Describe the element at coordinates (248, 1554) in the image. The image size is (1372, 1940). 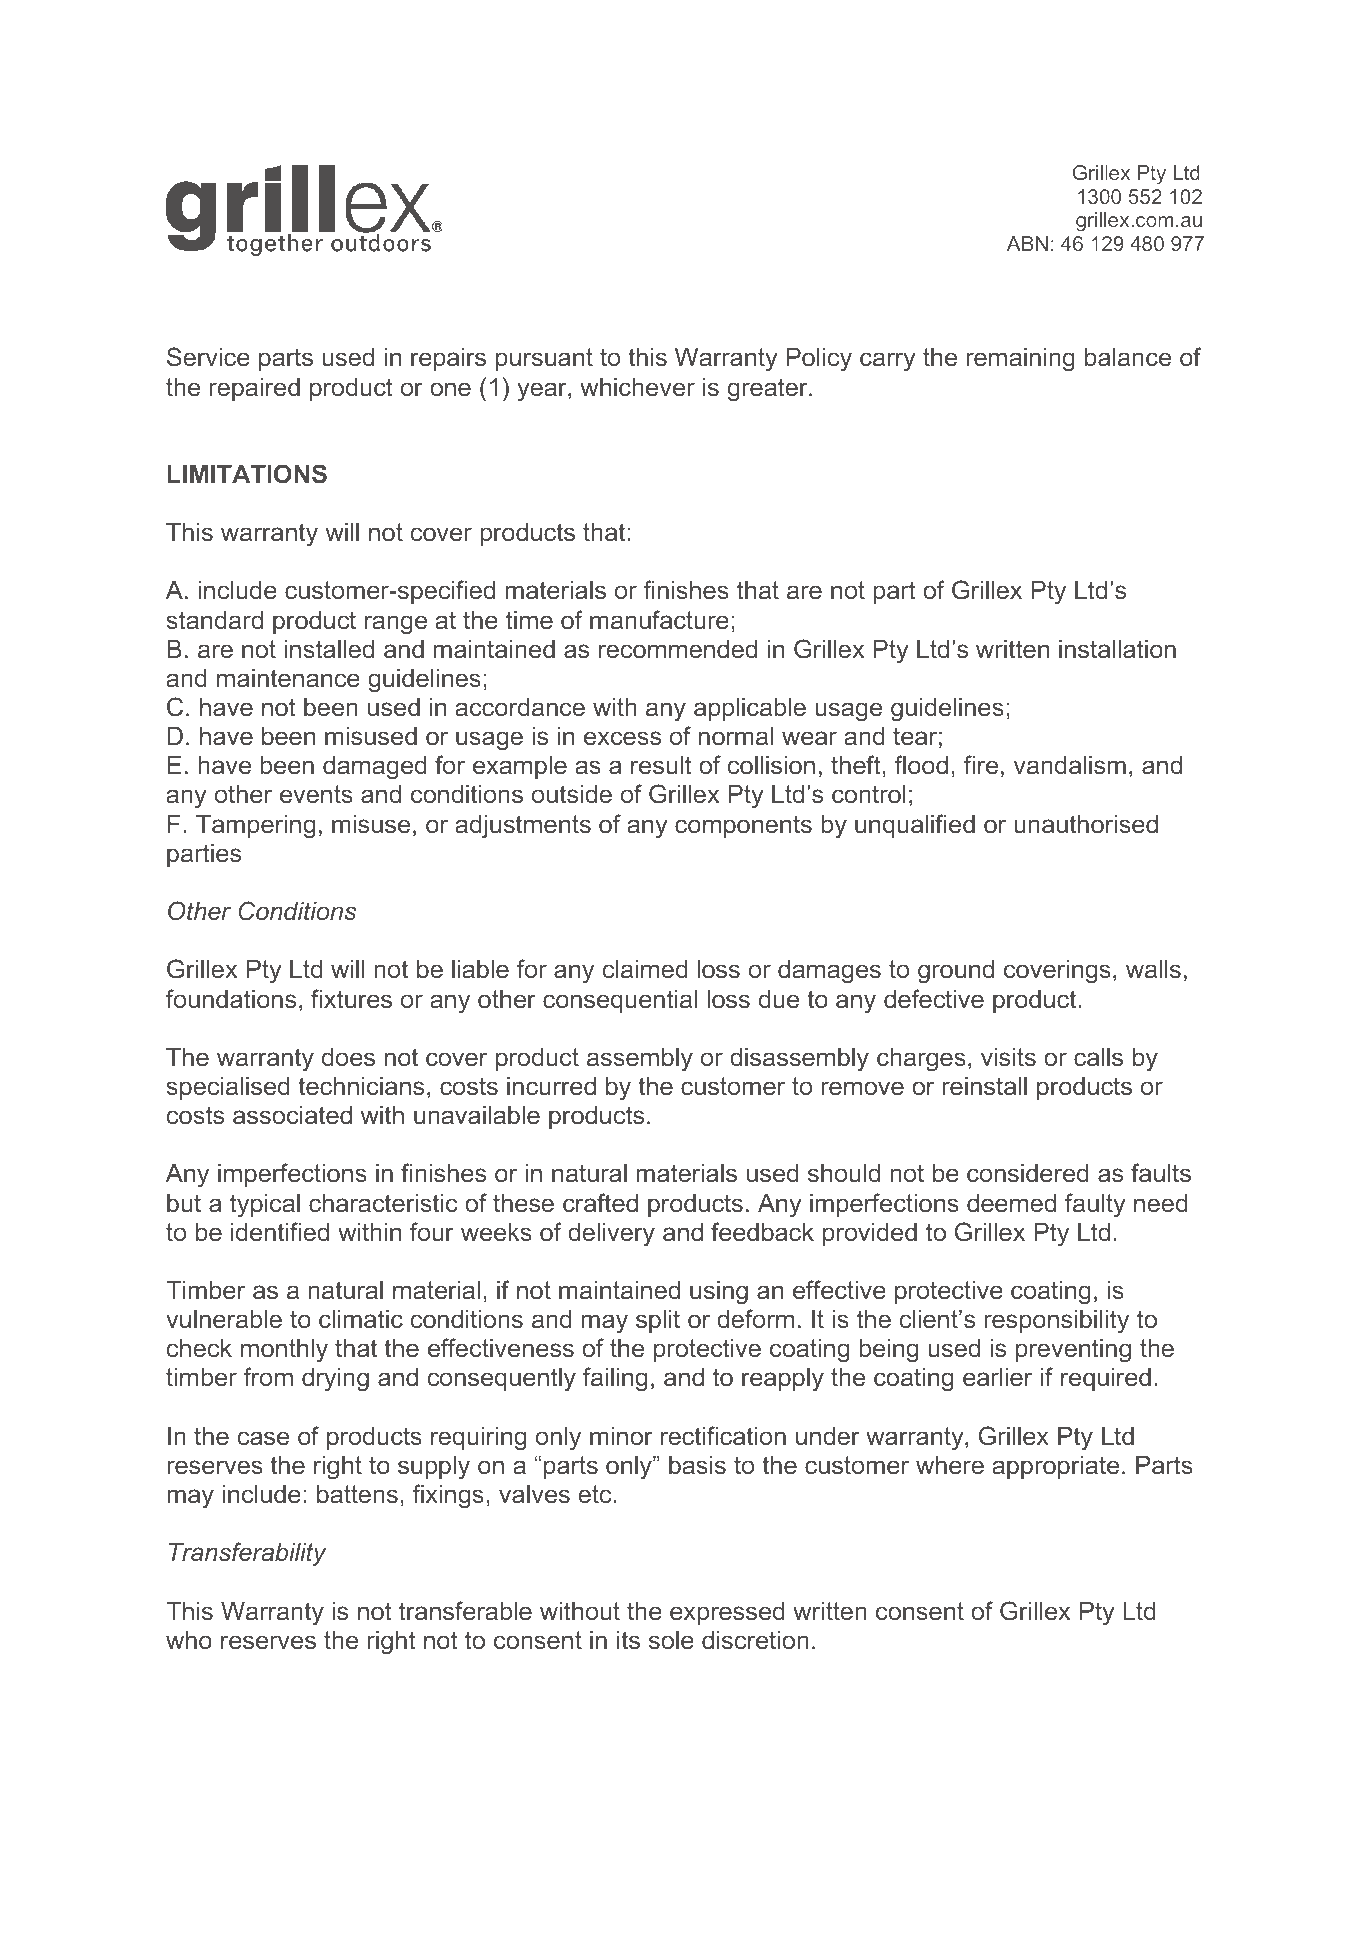
I see `Transferability` at that location.
